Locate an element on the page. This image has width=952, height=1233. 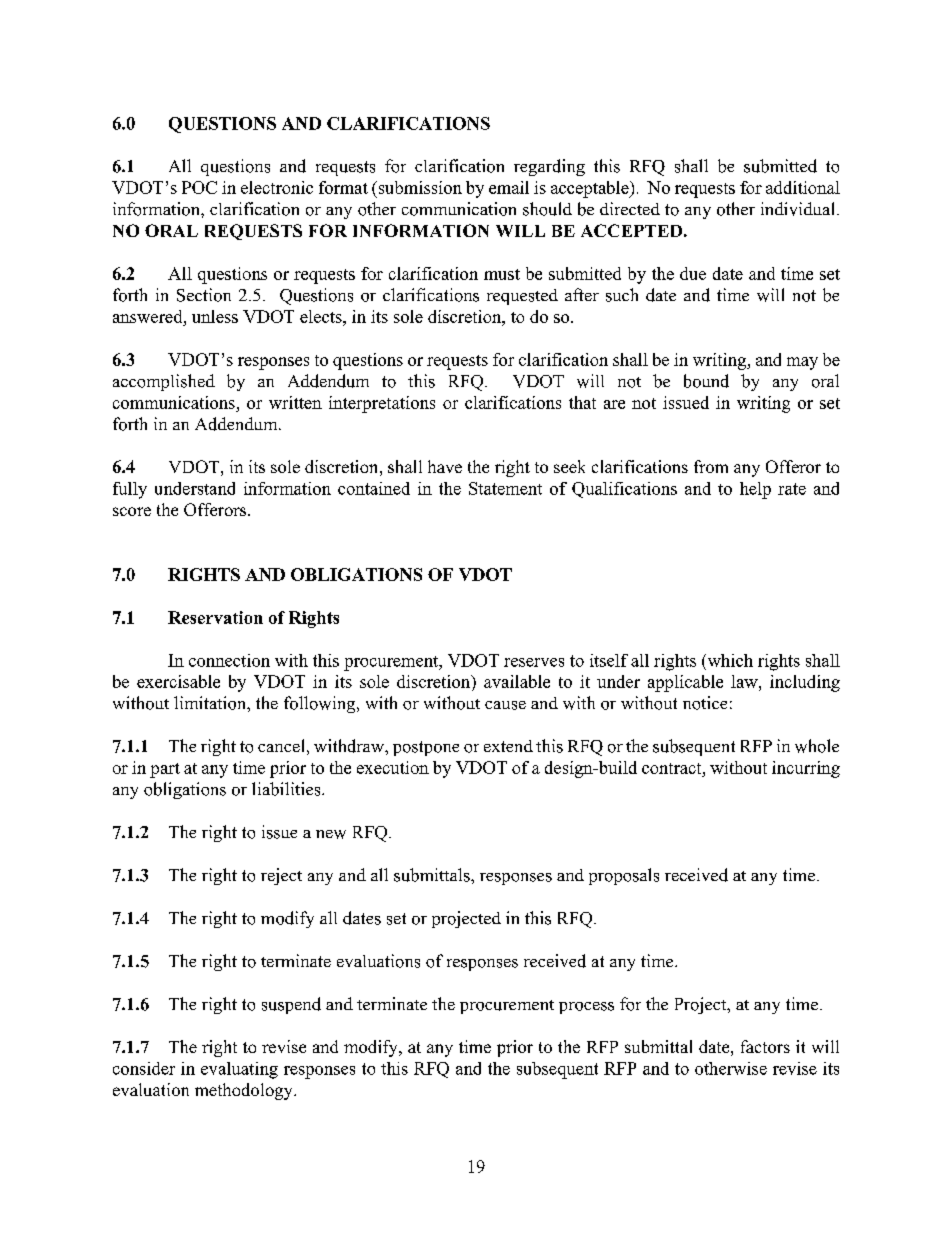
which is located at coordinates (729, 660).
